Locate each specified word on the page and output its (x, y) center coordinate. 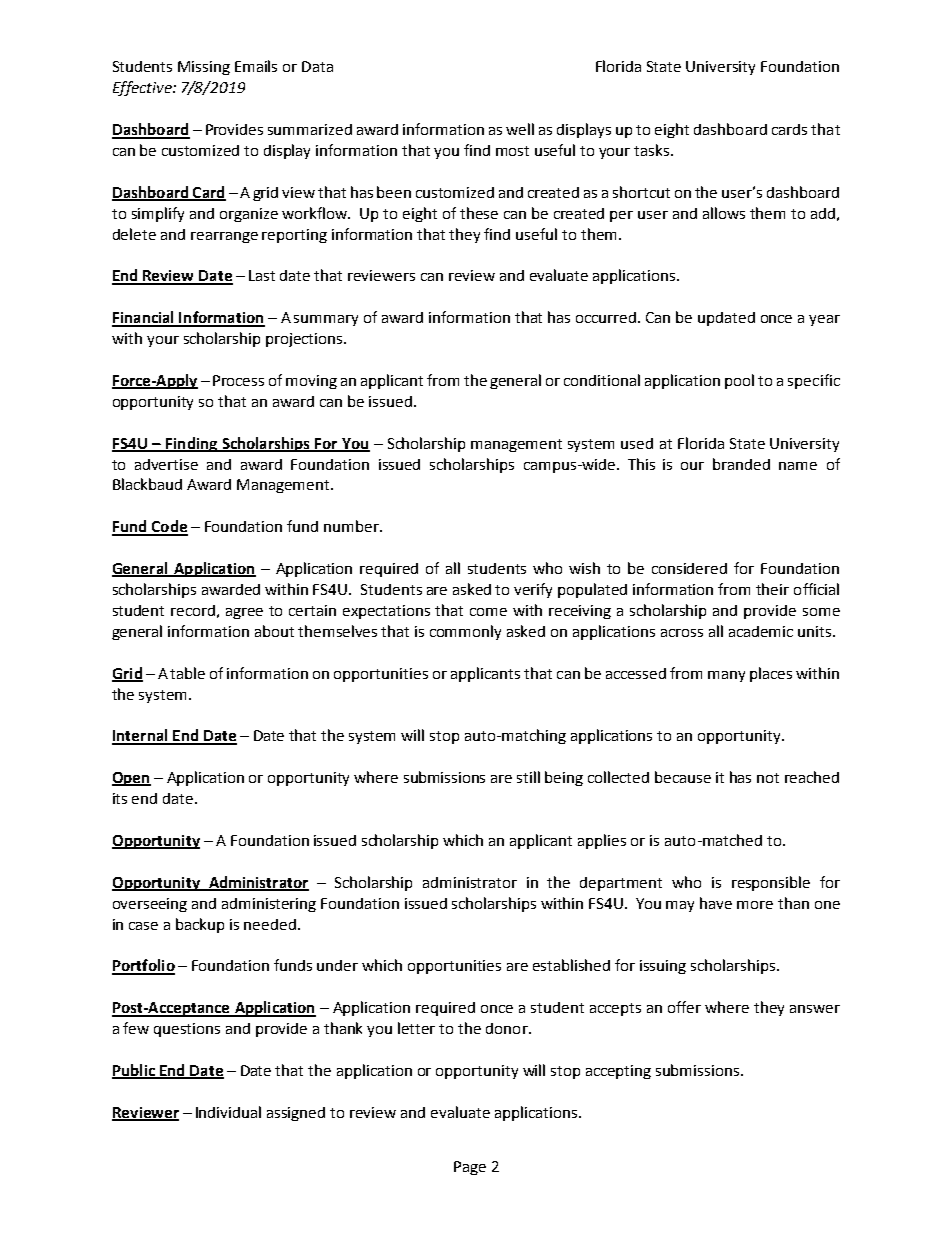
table (187, 673)
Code (168, 527)
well (520, 129)
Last (262, 275)
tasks (653, 150)
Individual (228, 1112)
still (528, 777)
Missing (204, 68)
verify (533, 590)
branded (741, 464)
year (824, 320)
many (726, 676)
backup (200, 925)
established (571, 965)
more (755, 905)
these (479, 213)
